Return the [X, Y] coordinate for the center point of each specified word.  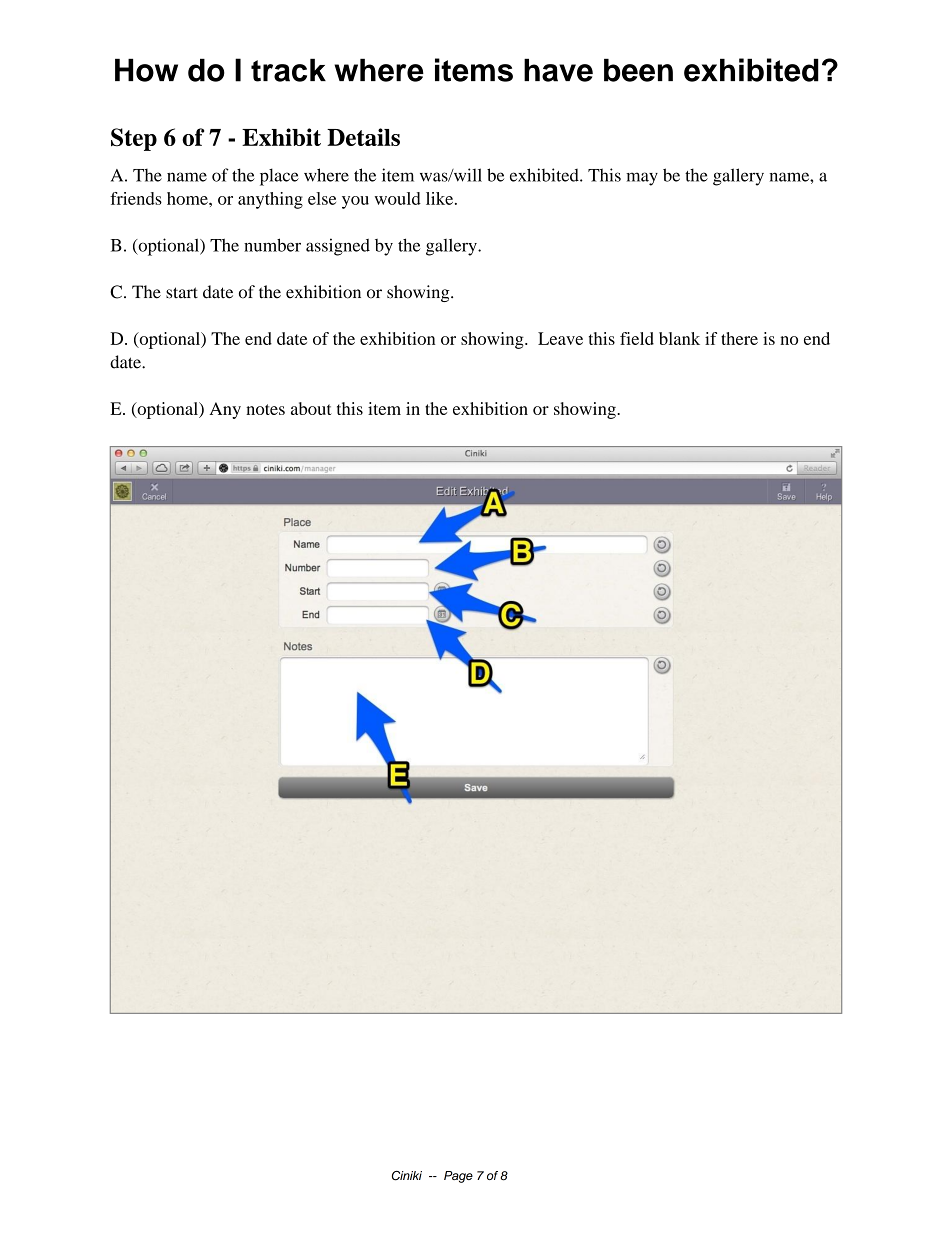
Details [363, 137]
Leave [560, 338]
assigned [338, 247]
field [637, 338]
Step [134, 139]
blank [679, 338]
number [272, 245]
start [182, 293]
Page [458, 1177]
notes [265, 409]
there [739, 338]
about [311, 408]
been [638, 70]
